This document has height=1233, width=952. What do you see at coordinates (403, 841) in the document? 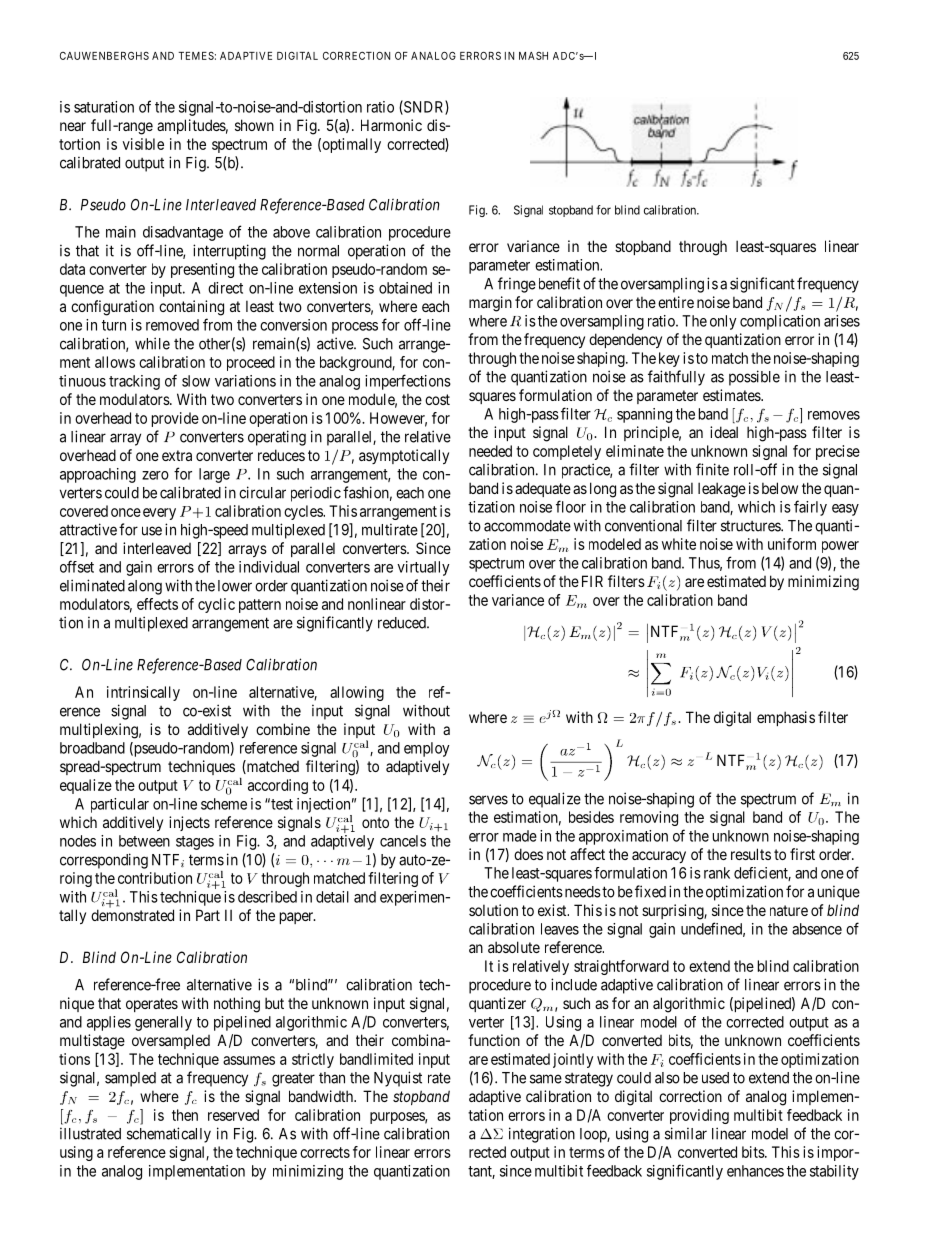
I see `cancels` at bounding box center [403, 841].
